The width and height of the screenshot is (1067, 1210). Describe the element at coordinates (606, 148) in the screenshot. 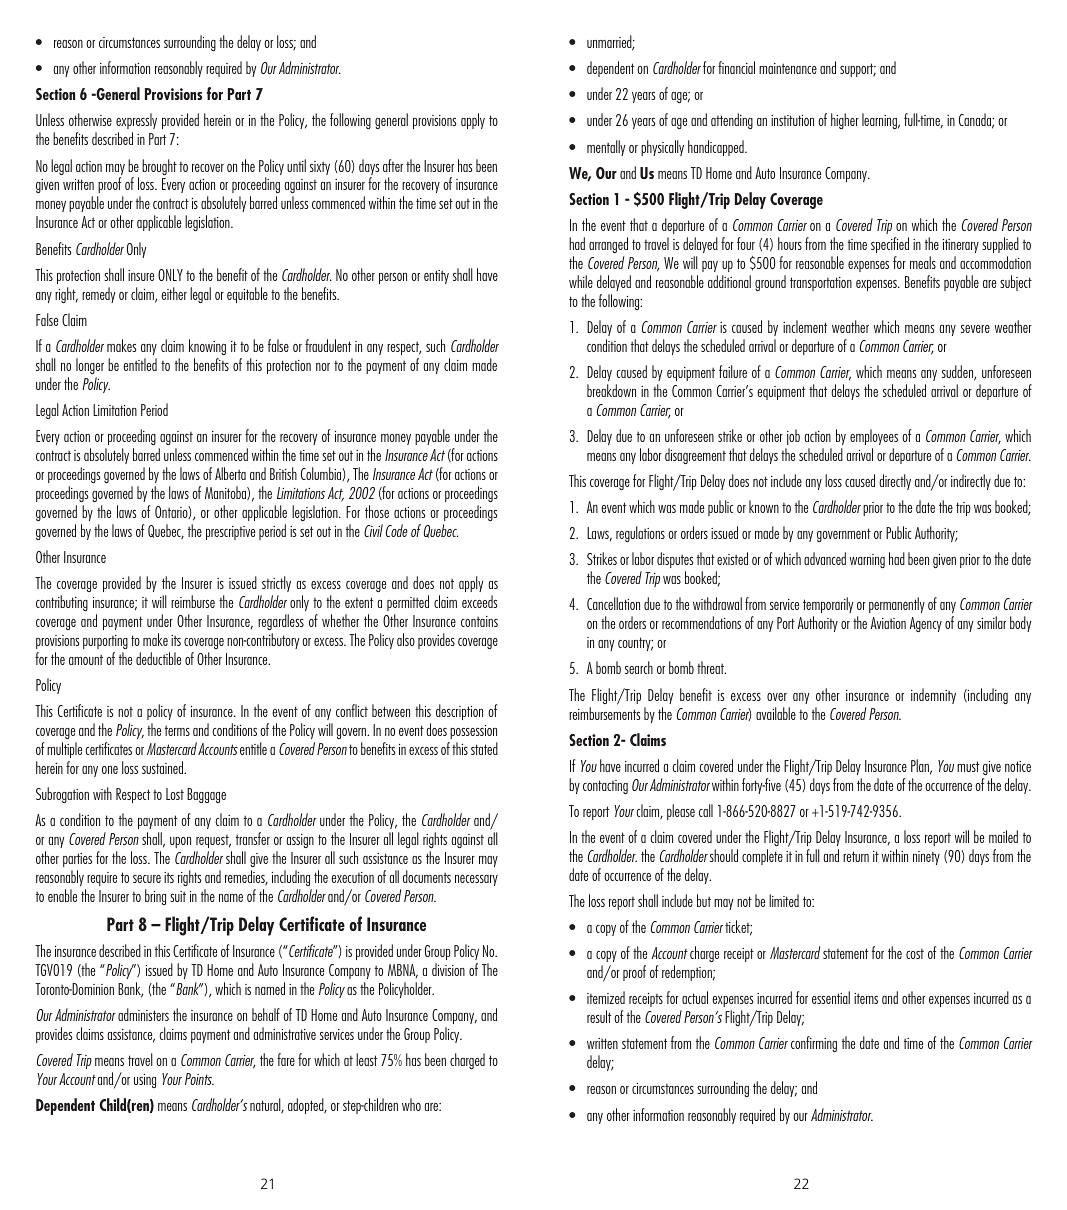

I see `mentally` at that location.
